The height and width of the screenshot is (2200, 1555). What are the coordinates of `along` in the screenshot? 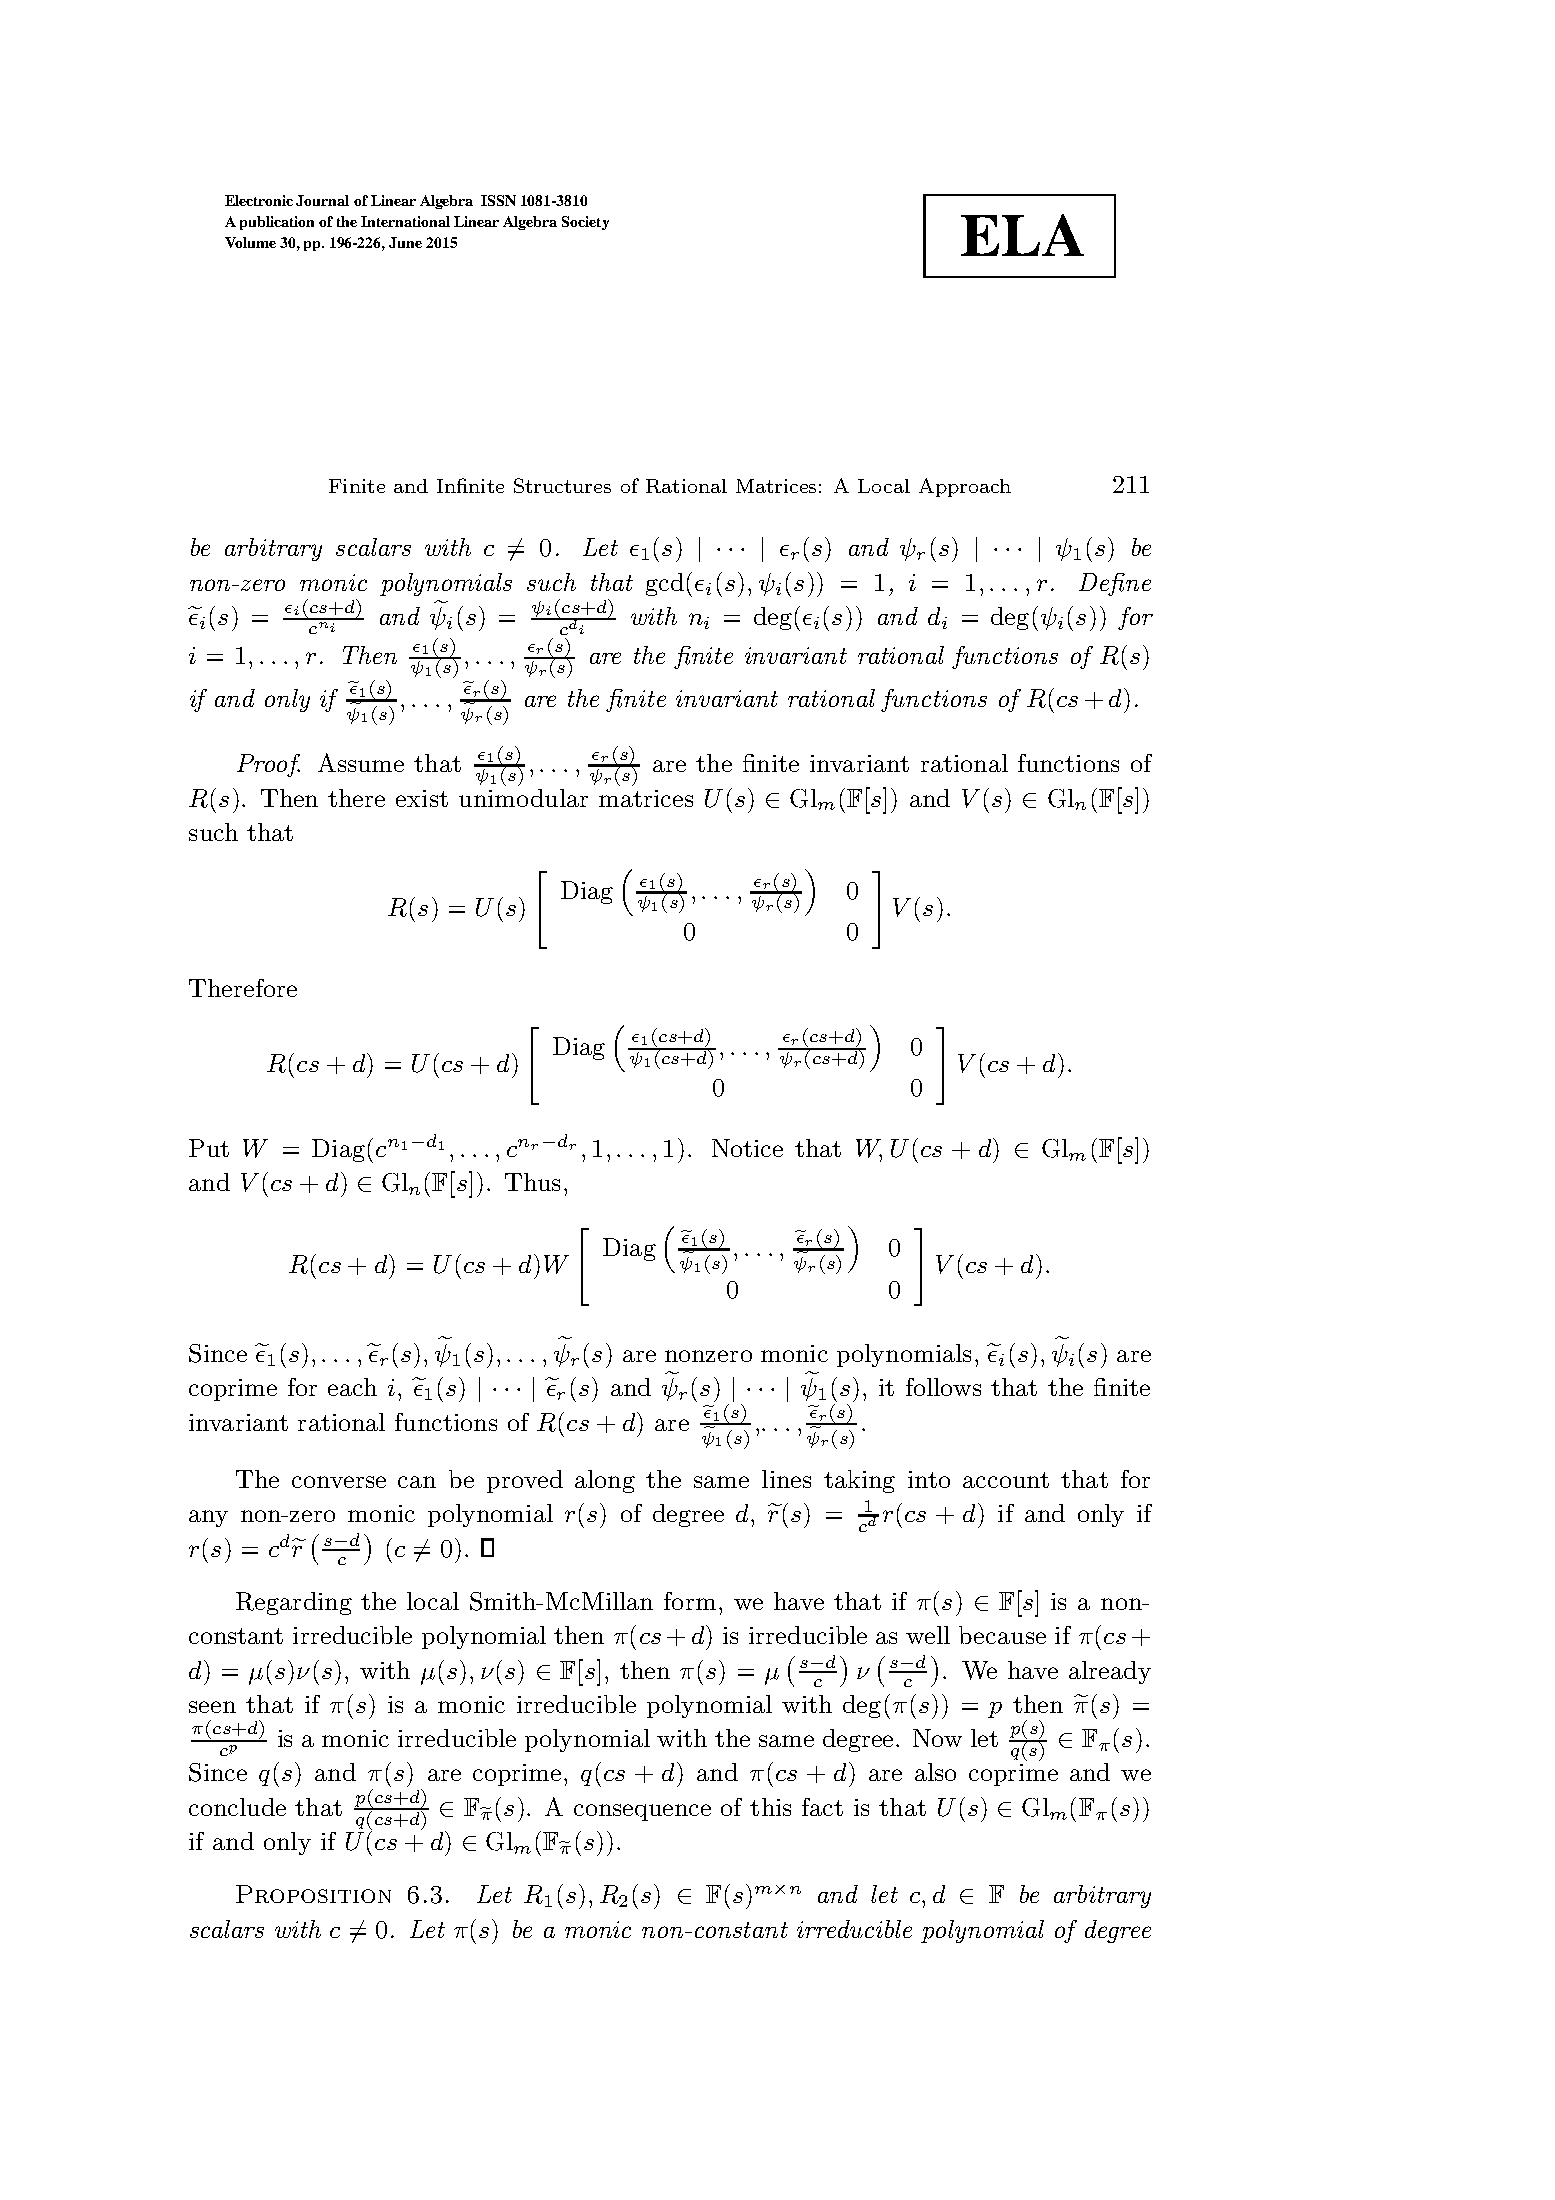 It's located at (605, 1481).
